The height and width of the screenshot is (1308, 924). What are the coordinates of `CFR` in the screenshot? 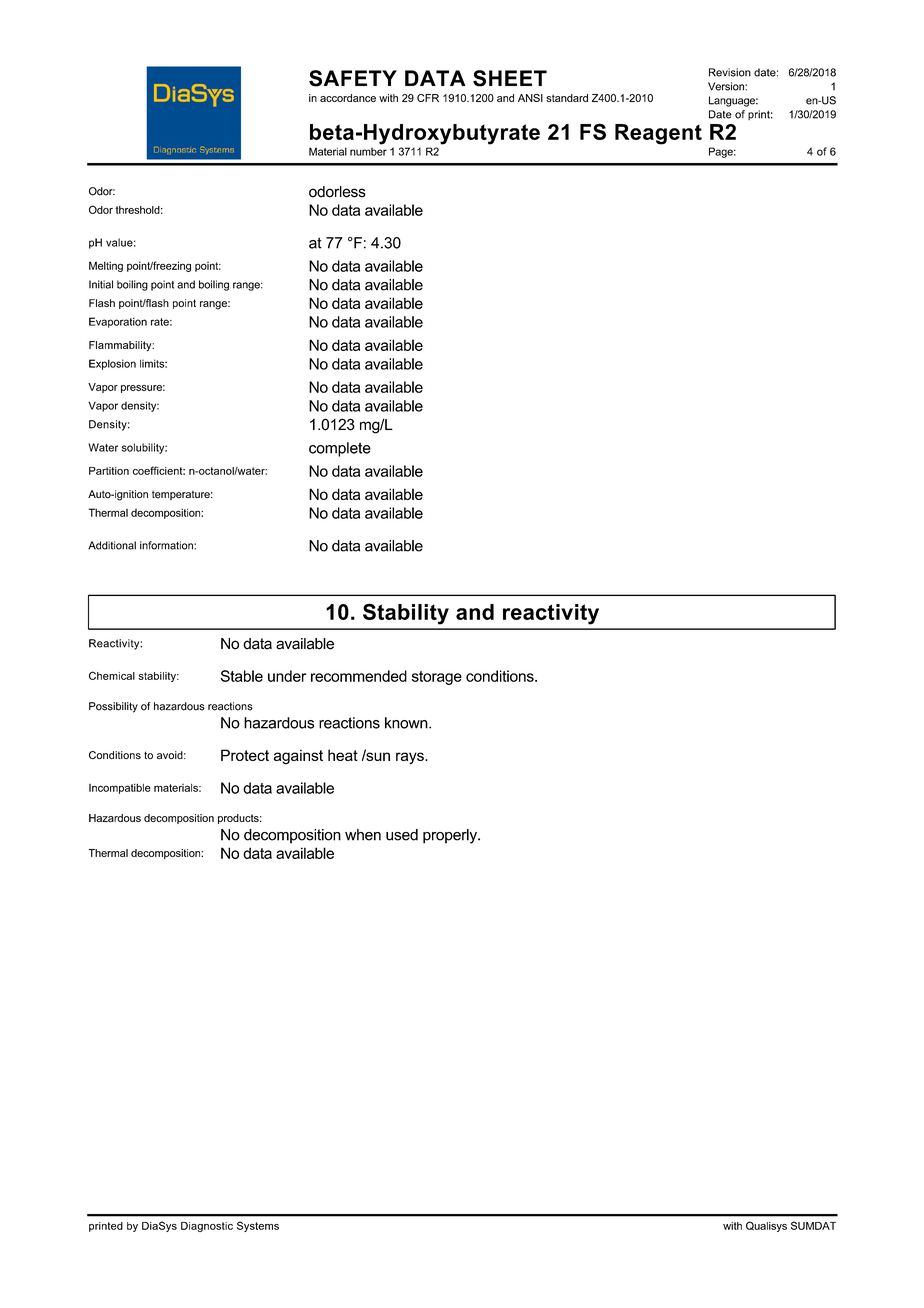 It's located at (428, 98).
